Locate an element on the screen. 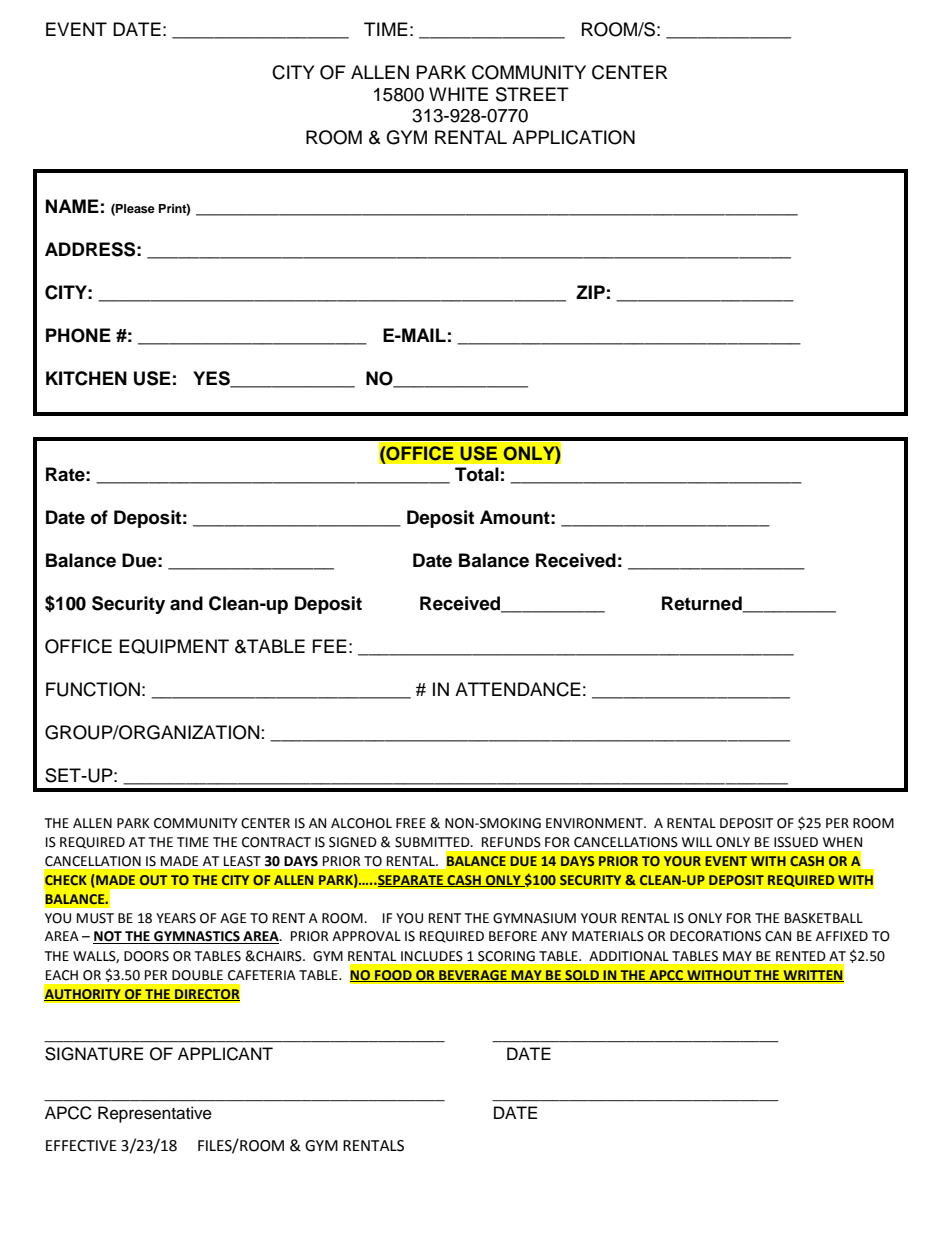 The width and height of the screenshot is (952, 1233). LEAST is located at coordinates (242, 861).
